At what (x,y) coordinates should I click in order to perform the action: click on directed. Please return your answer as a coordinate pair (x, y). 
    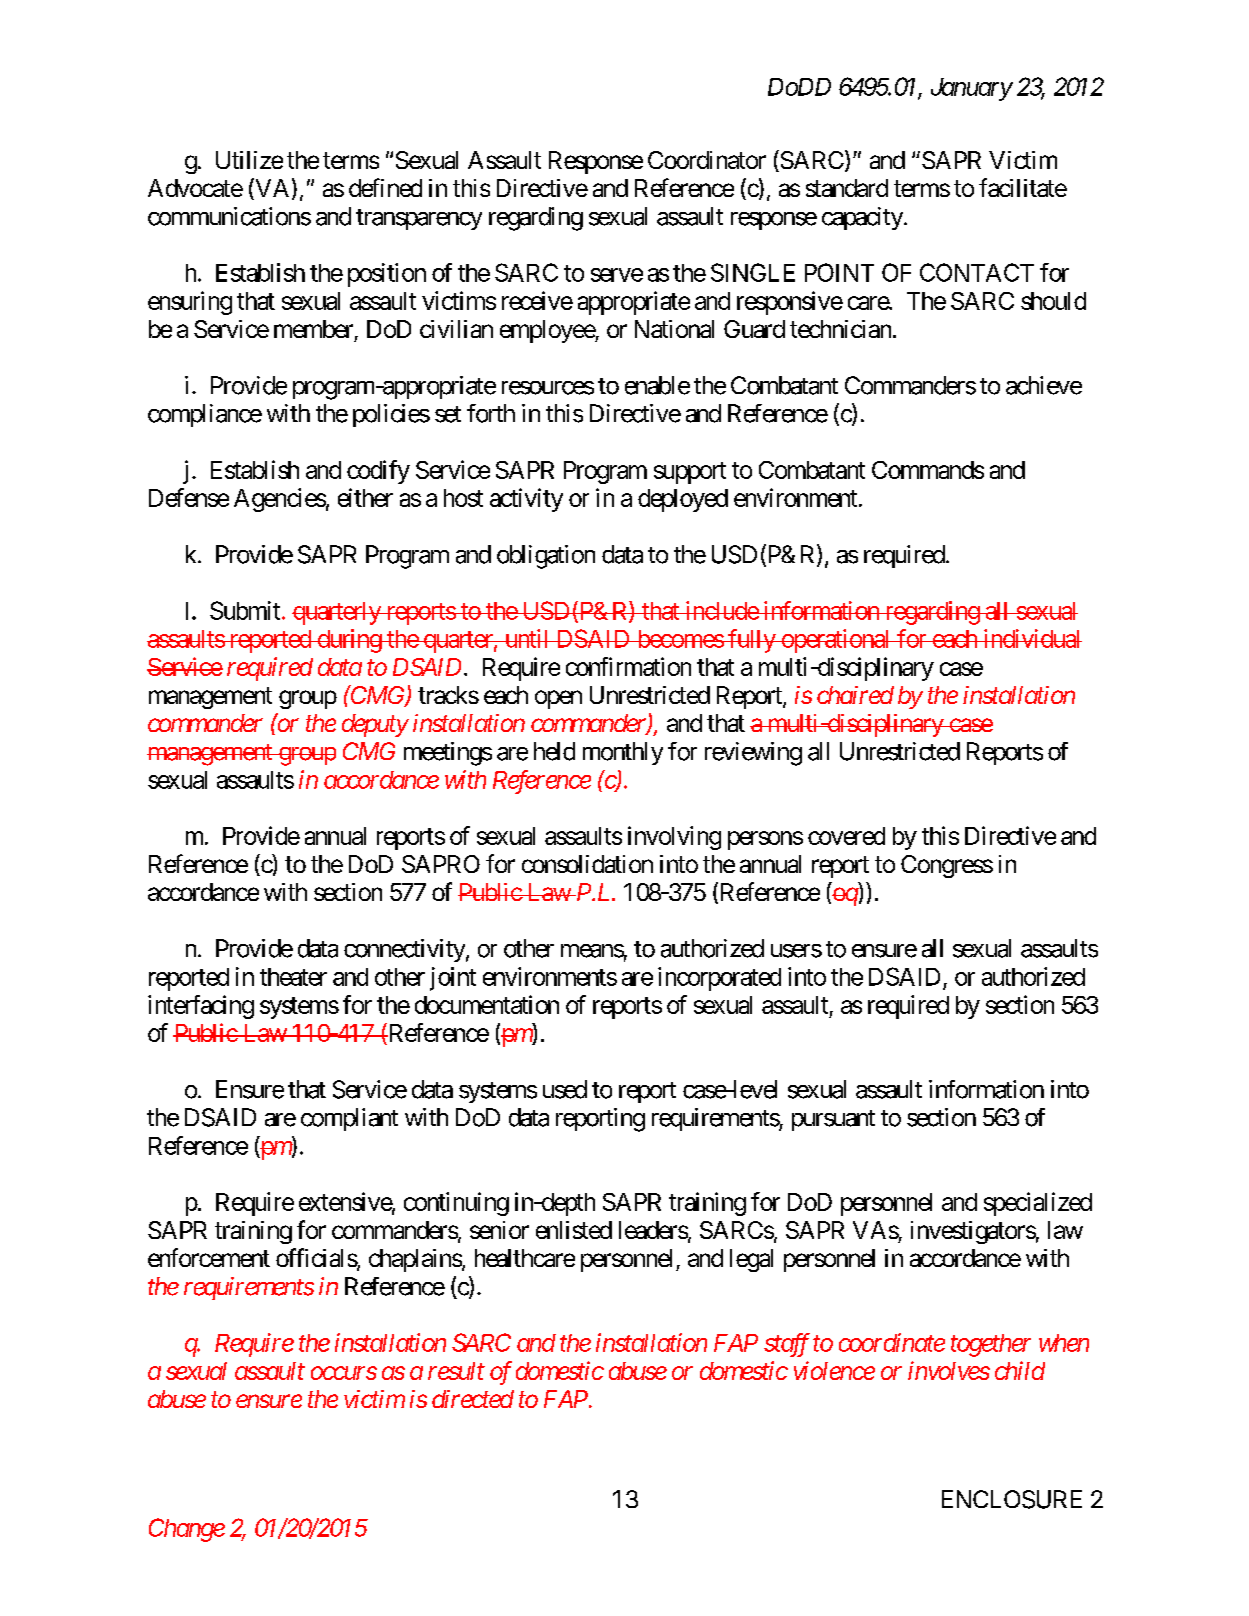
    Looking at the image, I should click on (473, 1399).
